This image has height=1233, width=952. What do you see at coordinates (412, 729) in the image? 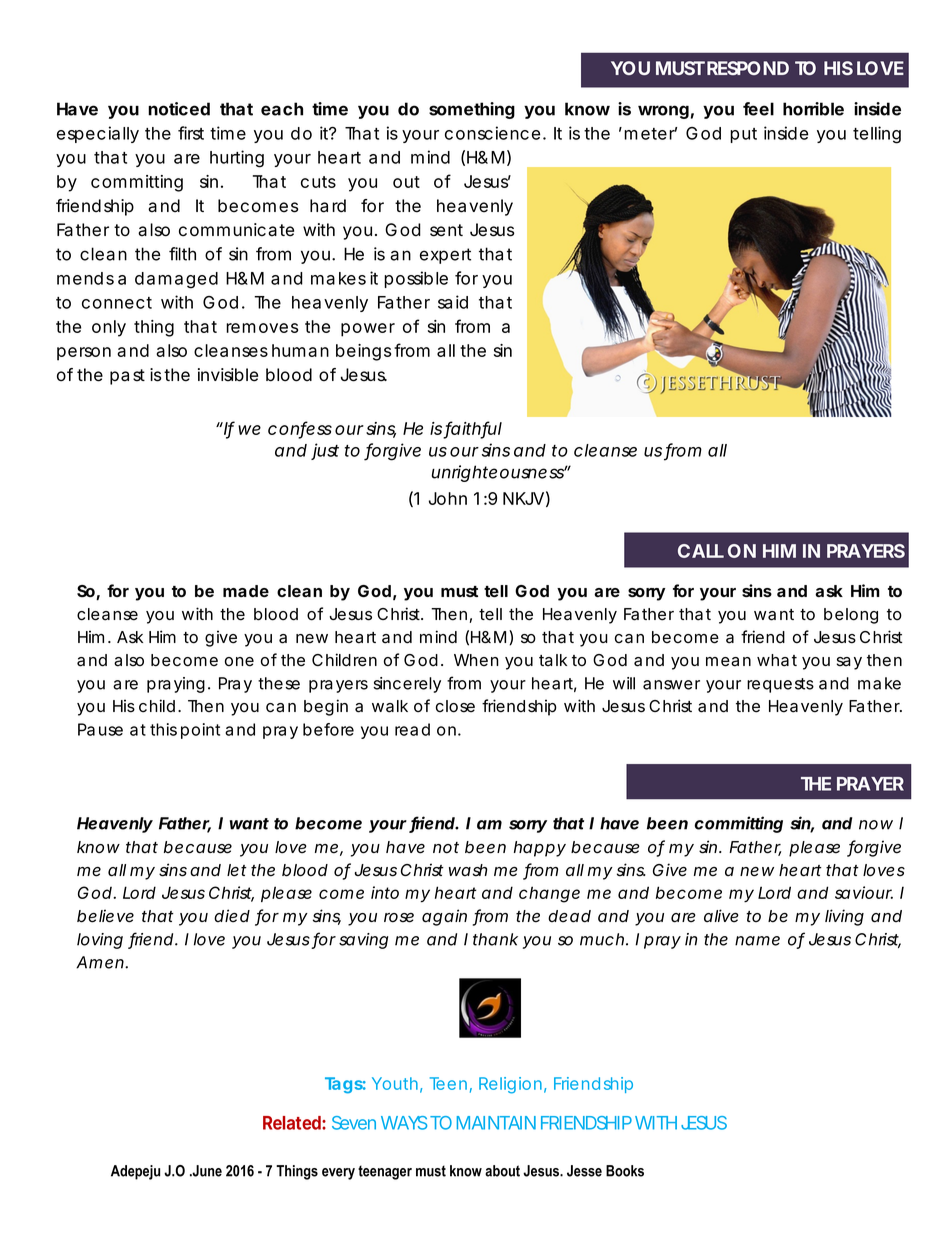
I see `read` at bounding box center [412, 729].
